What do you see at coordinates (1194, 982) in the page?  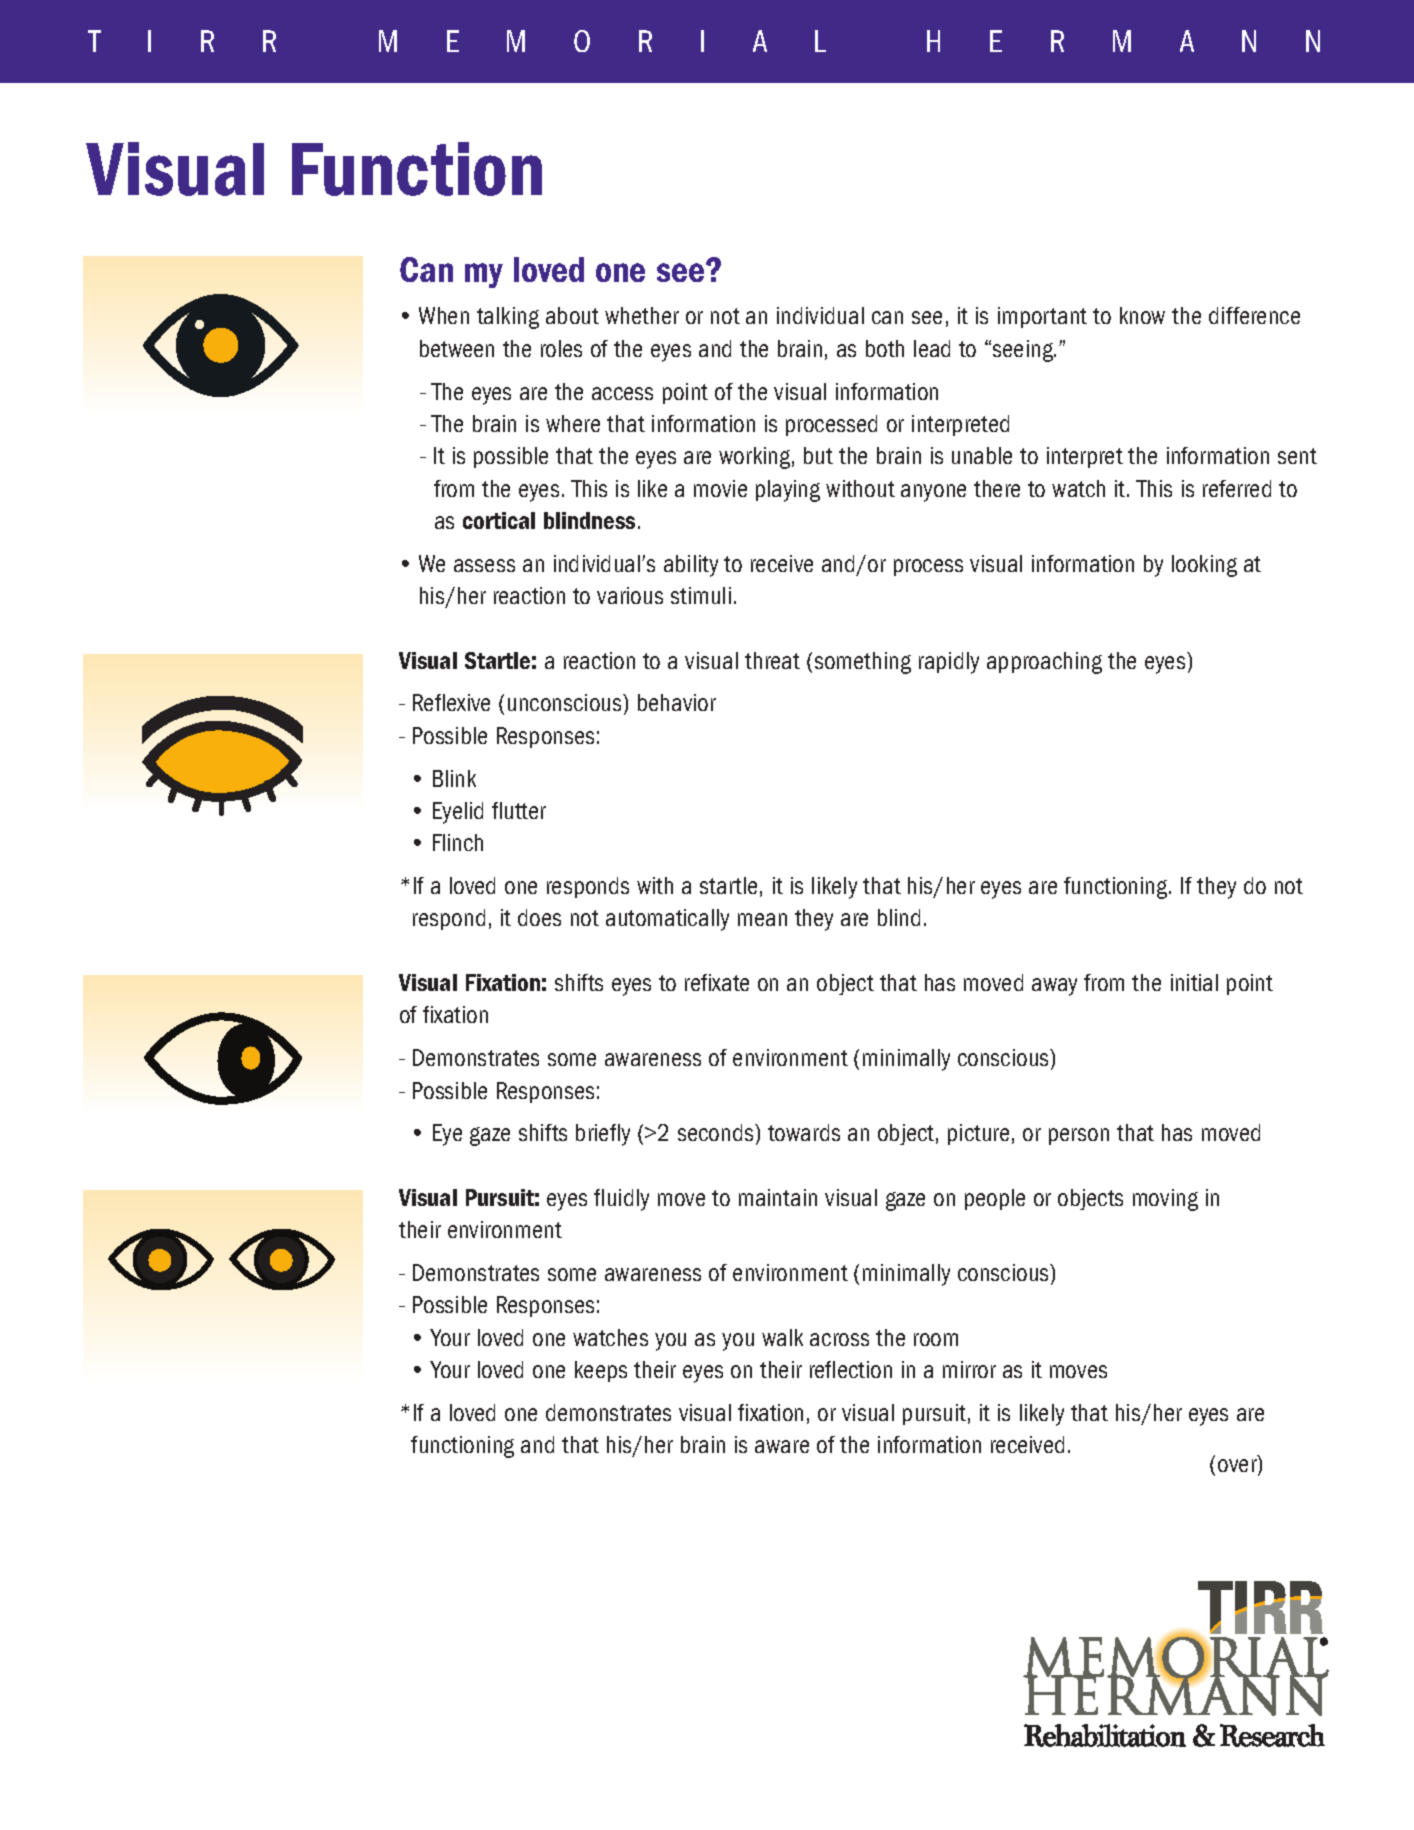 I see `initial` at bounding box center [1194, 982].
